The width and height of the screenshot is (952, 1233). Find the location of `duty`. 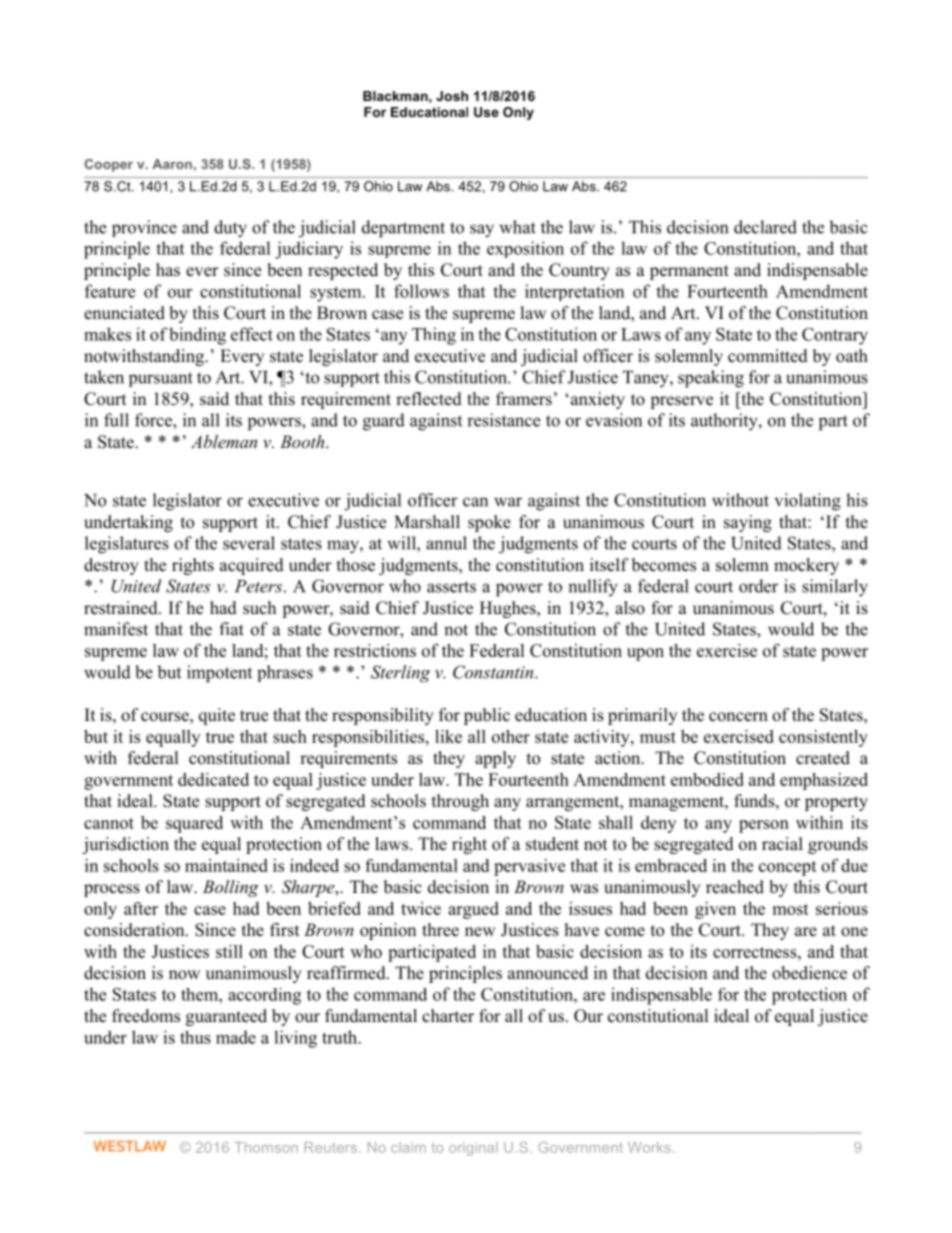

duty is located at coordinates (230, 229).
